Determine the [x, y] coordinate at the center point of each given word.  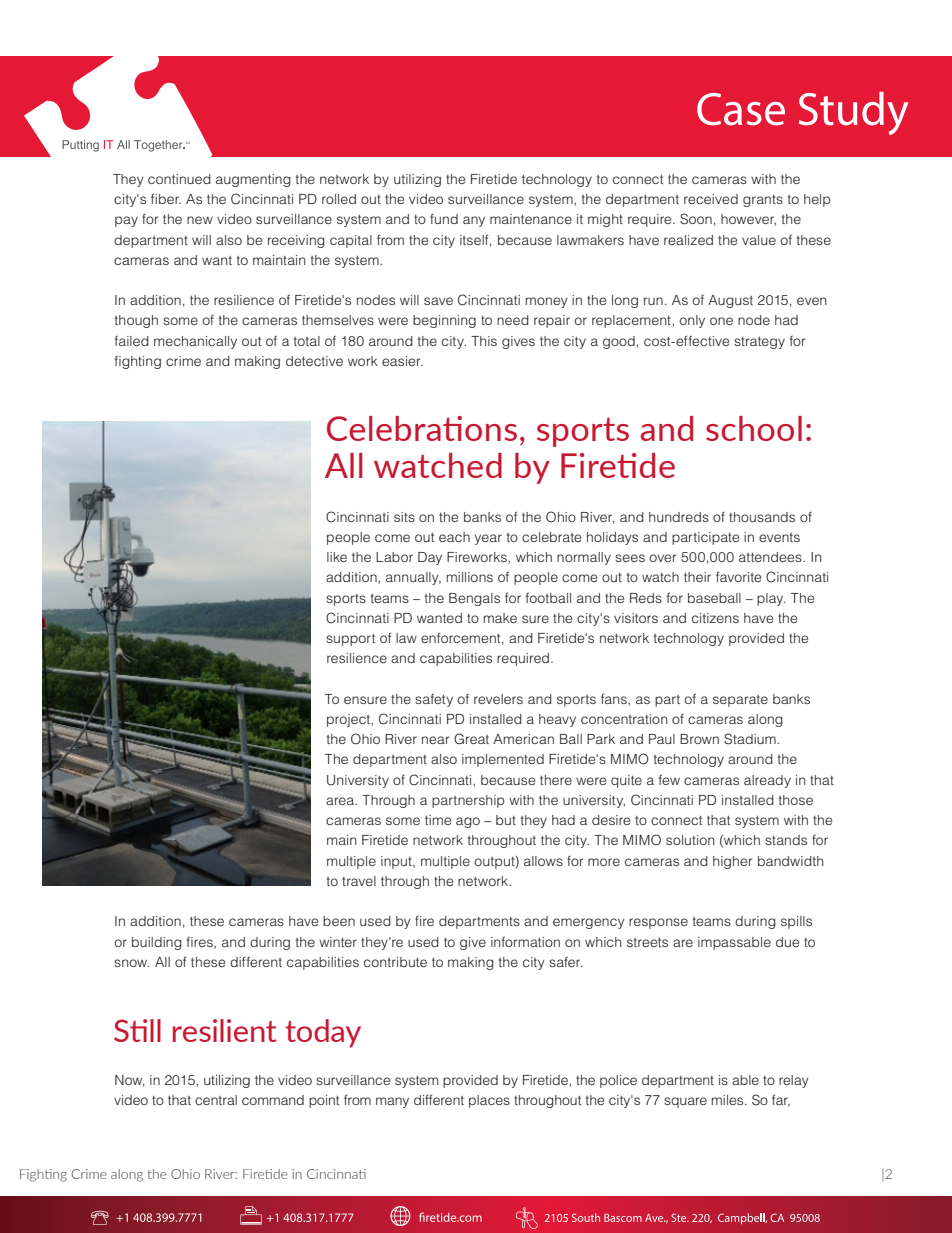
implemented [503, 760]
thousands [762, 517]
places [489, 1101]
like [337, 557]
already [767, 781]
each [454, 537]
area [341, 801]
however [748, 220]
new [200, 220]
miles [728, 1100]
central [216, 1100]
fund [444, 219]
